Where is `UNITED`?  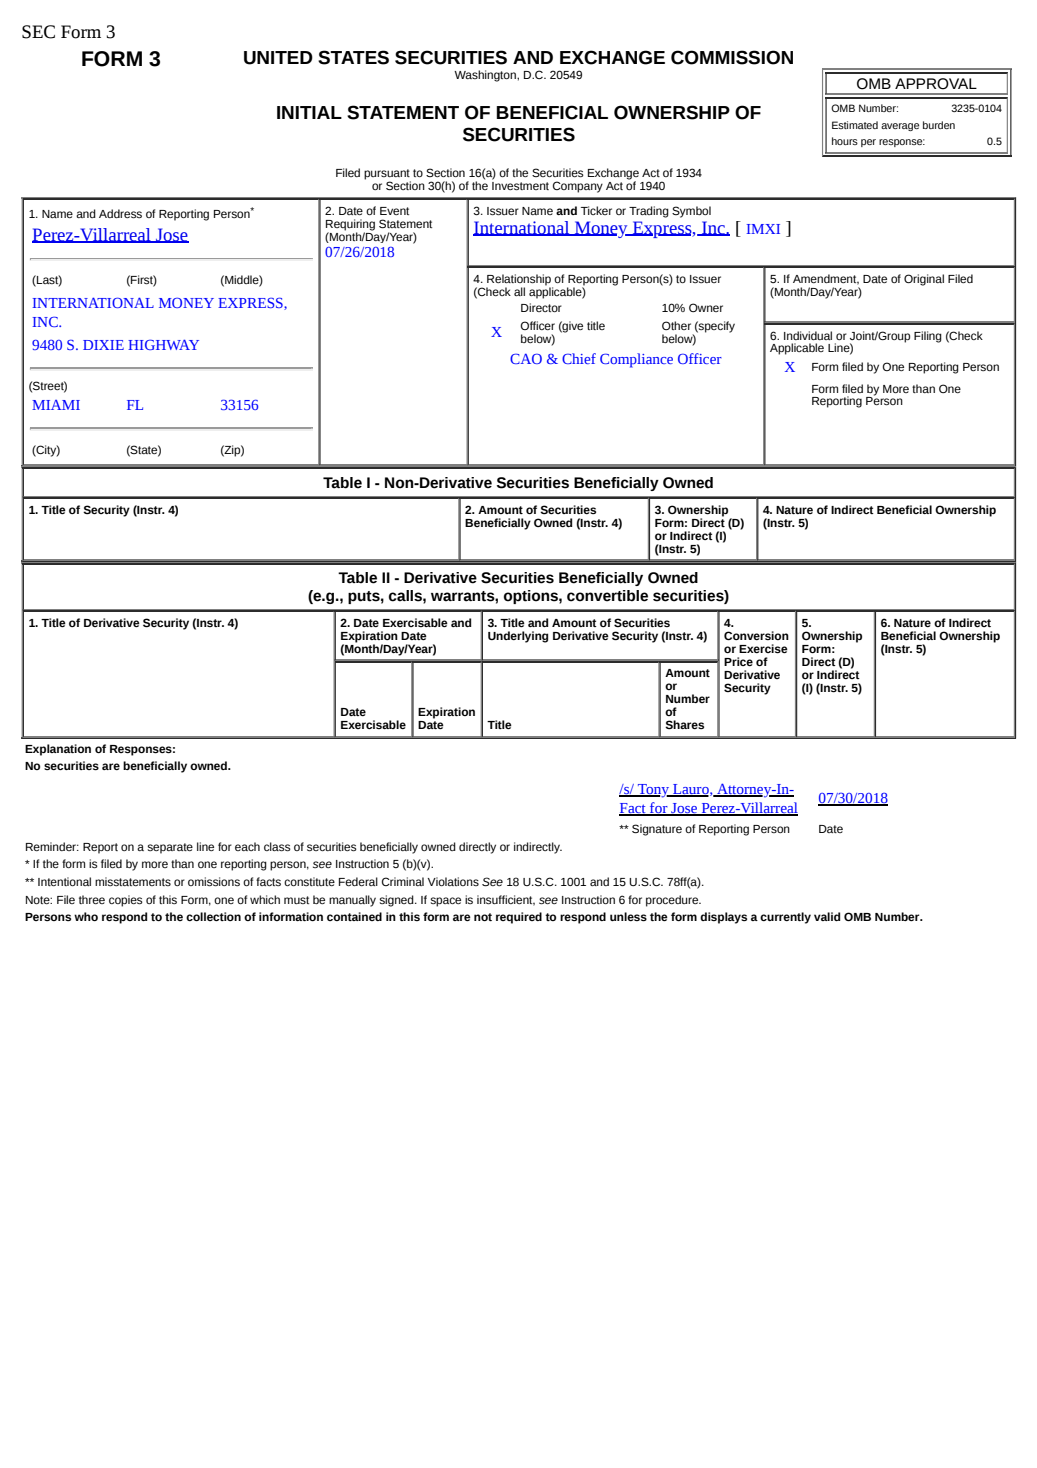 UNITED is located at coordinates (278, 58).
